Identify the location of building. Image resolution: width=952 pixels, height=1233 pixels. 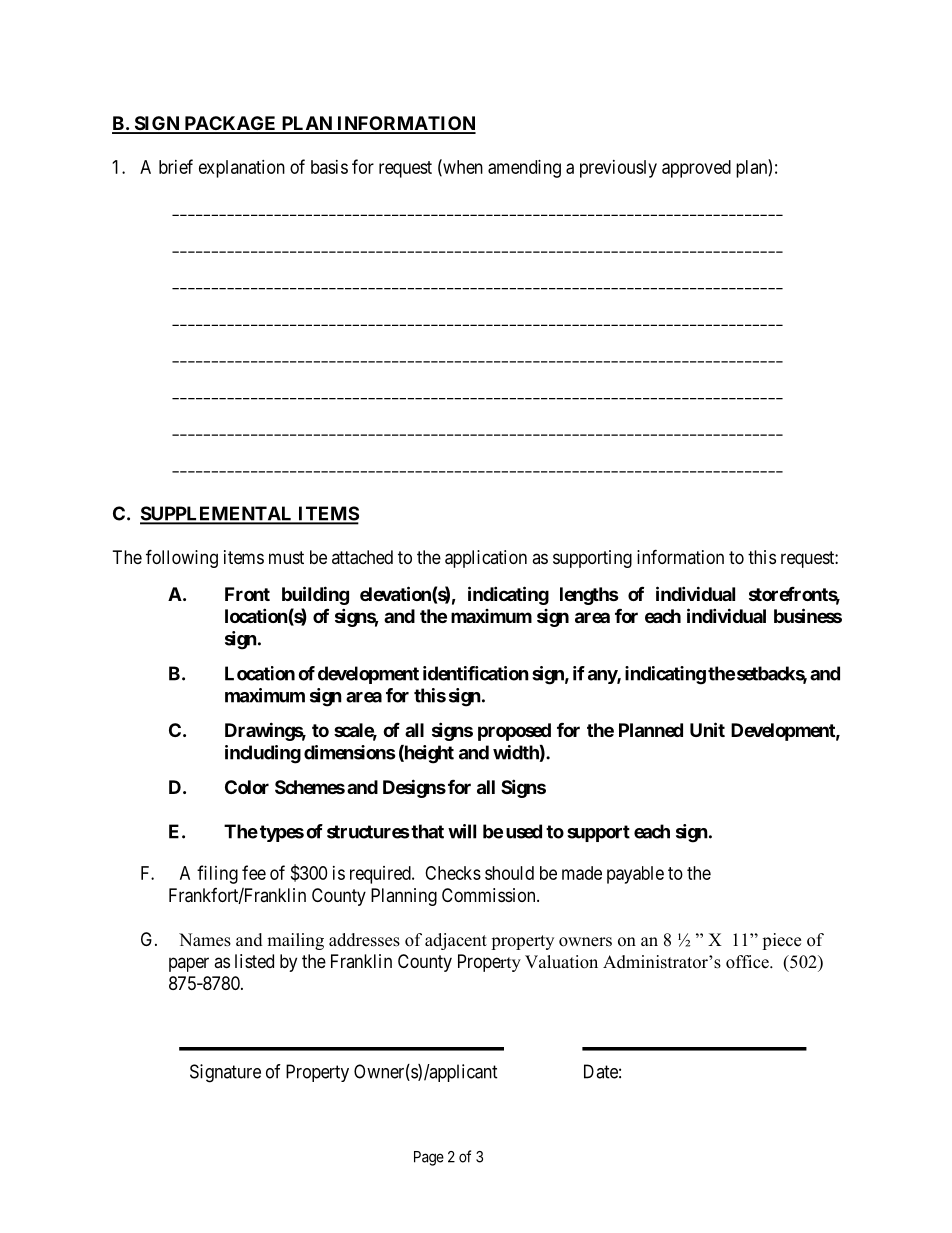
(315, 595).
